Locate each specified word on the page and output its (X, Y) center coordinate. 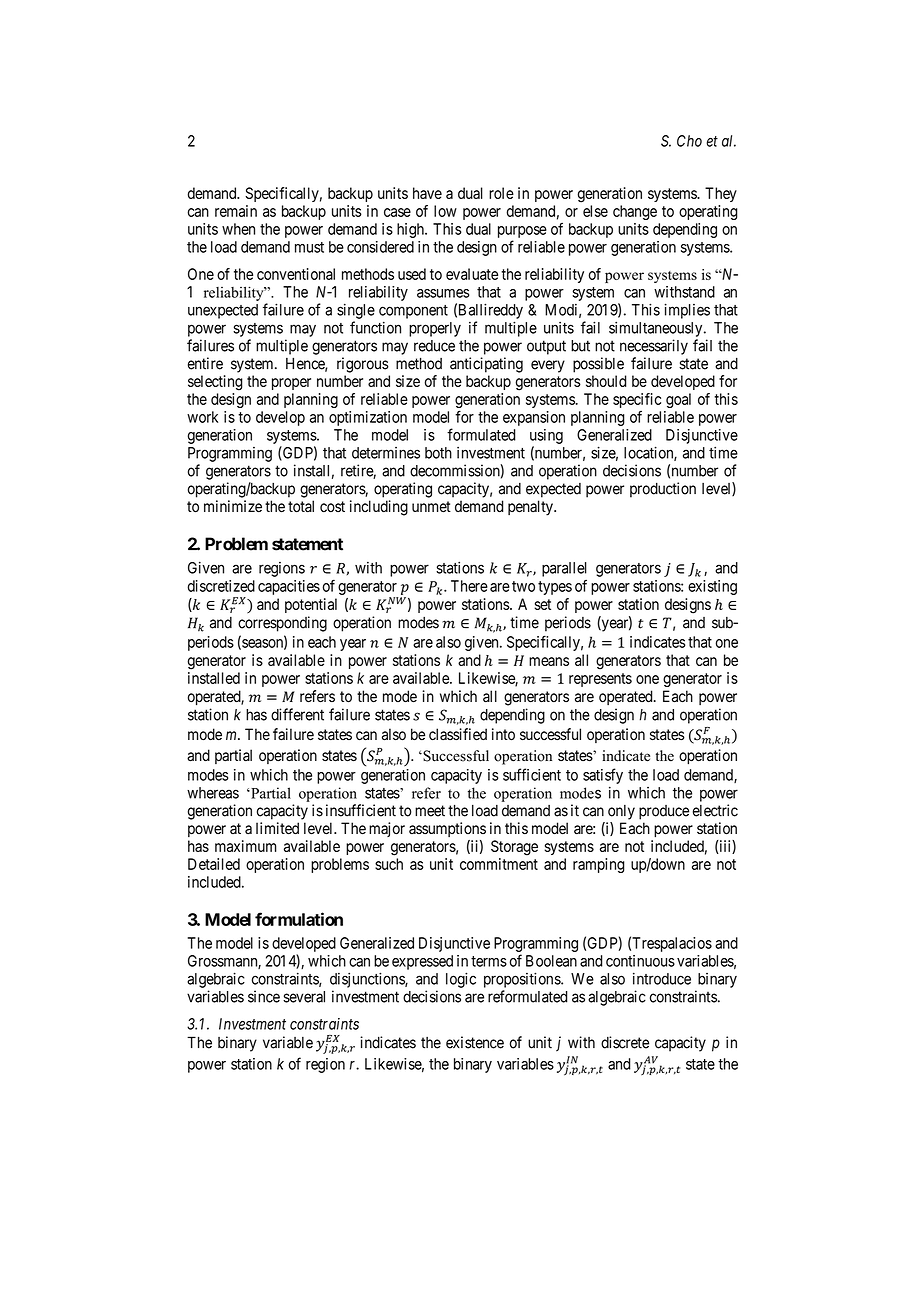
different (297, 714)
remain (236, 211)
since (264, 996)
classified (458, 734)
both (438, 453)
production (663, 490)
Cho (689, 141)
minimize (233, 506)
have (427, 193)
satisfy (603, 776)
